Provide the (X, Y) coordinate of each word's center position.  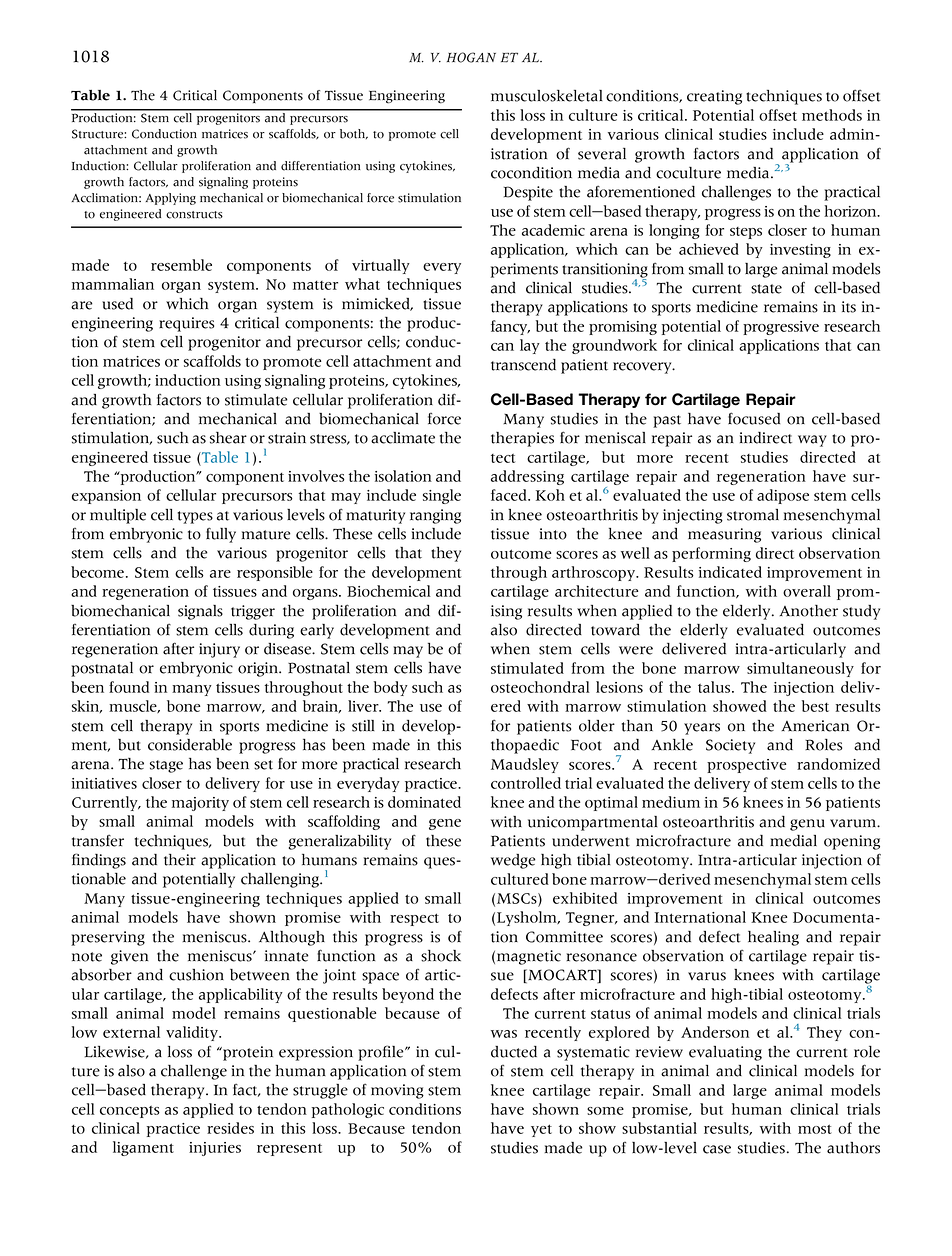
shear (228, 438)
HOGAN (471, 57)
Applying (171, 199)
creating (714, 97)
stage (166, 766)
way (812, 441)
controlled (526, 783)
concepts (130, 1112)
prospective (747, 766)
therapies (522, 439)
